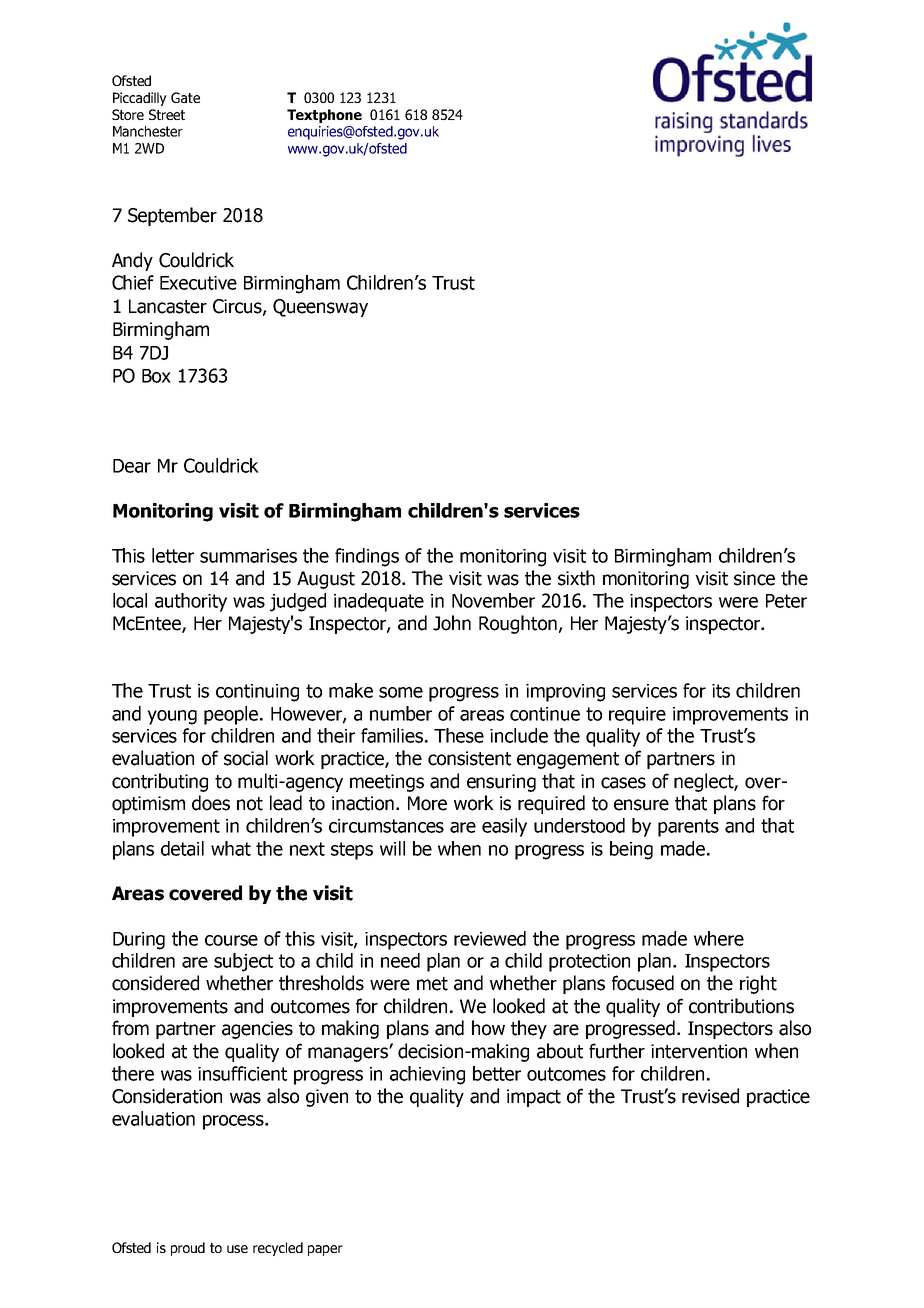 The image size is (924, 1308). Describe the element at coordinates (232, 715) in the page. I see `people` at that location.
